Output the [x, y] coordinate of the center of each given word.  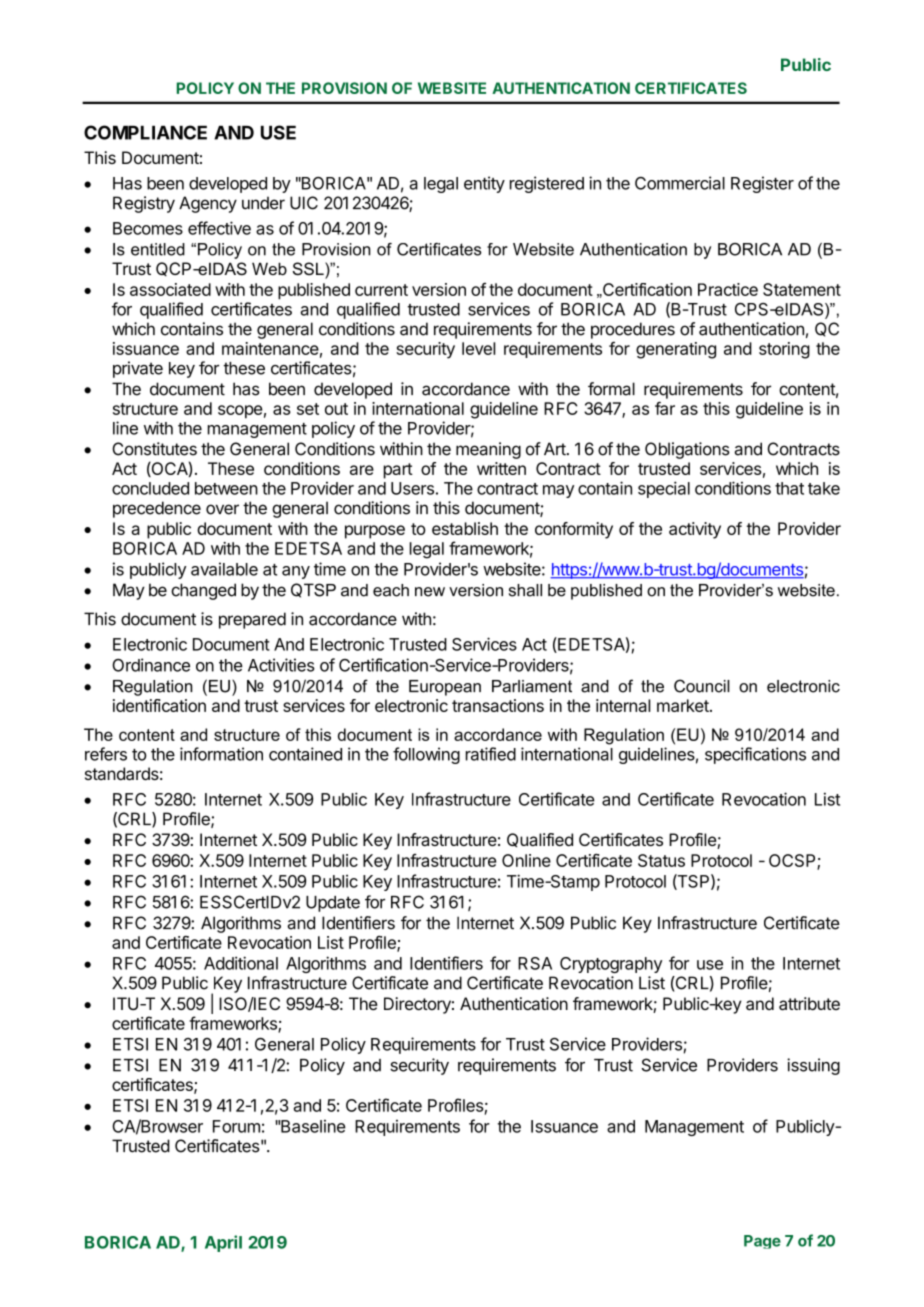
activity [695, 530]
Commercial [680, 183]
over [222, 509]
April [223, 1243]
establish [465, 528]
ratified [491, 754]
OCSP [793, 862]
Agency [208, 204]
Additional [241, 963]
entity [484, 184]
